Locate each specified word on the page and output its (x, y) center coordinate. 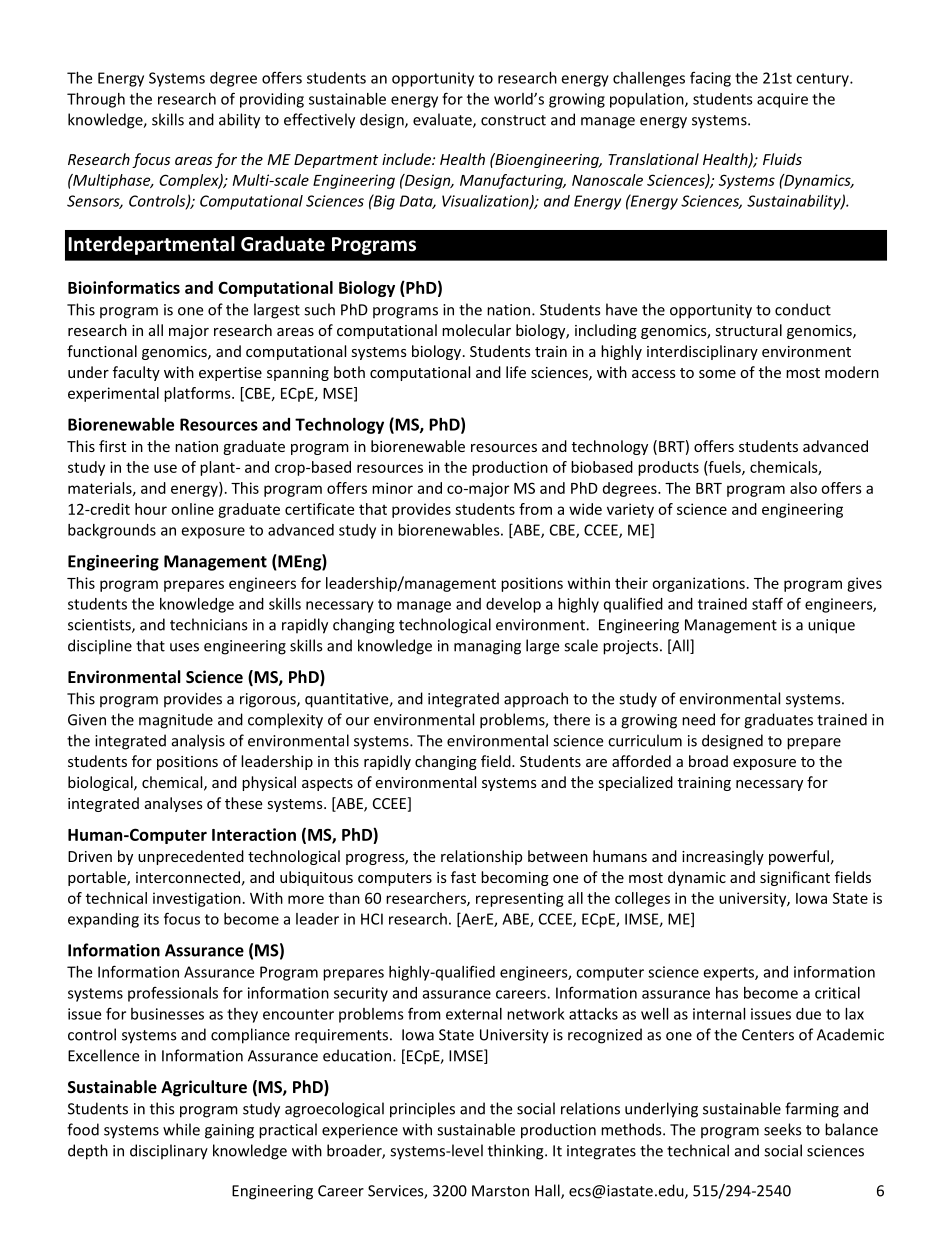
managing (487, 647)
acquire (782, 100)
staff (767, 603)
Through (96, 100)
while (181, 1129)
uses (184, 647)
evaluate (443, 120)
